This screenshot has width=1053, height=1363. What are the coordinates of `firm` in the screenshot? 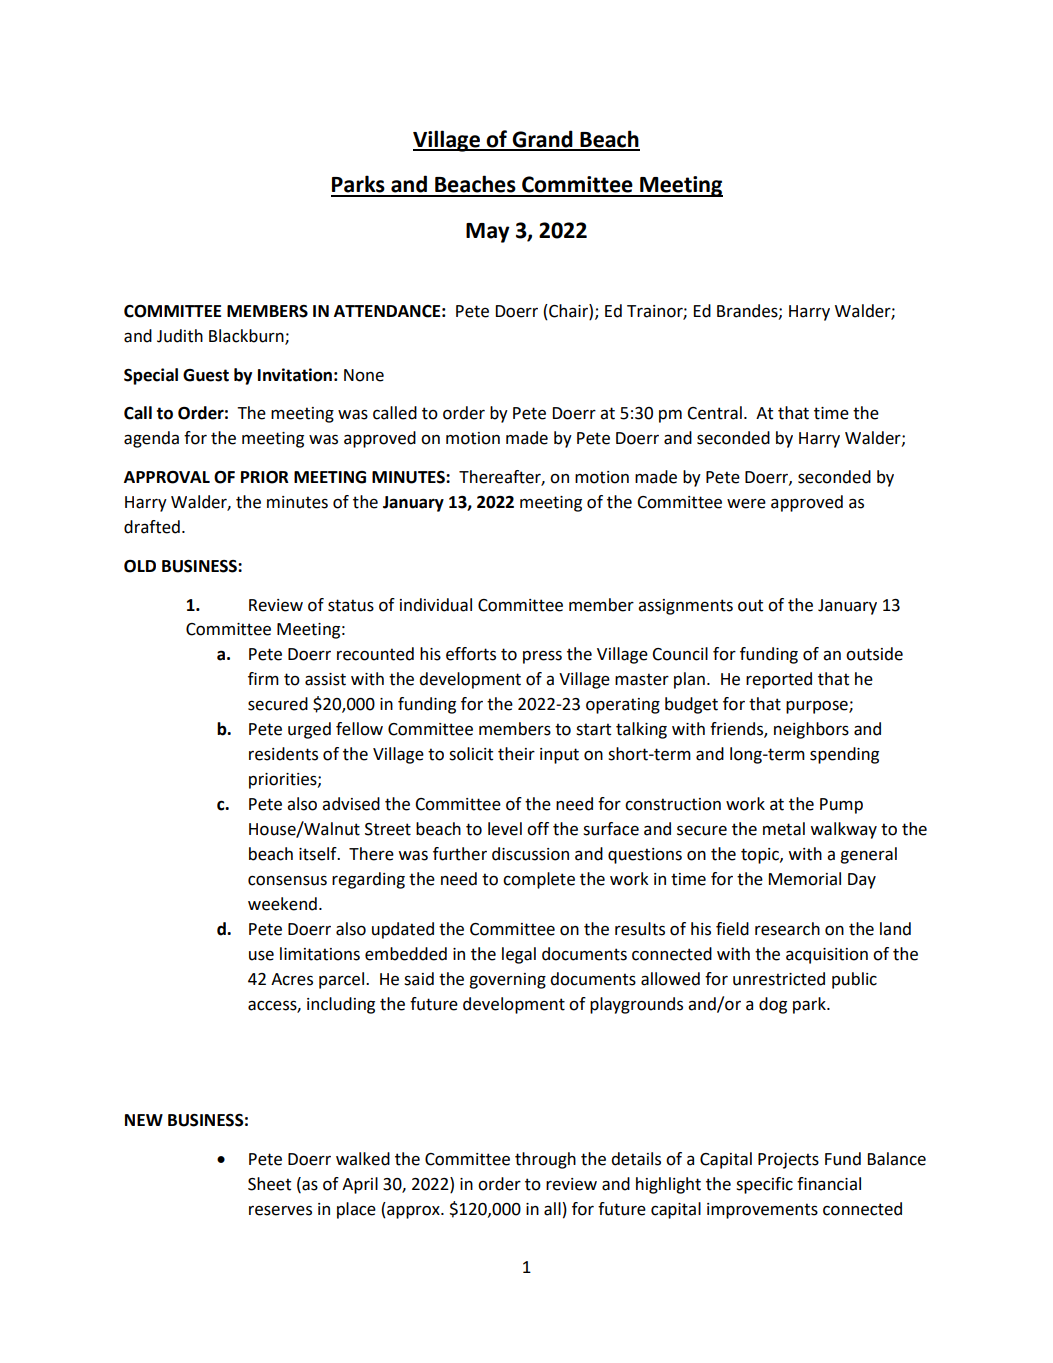 It's located at (263, 678).
